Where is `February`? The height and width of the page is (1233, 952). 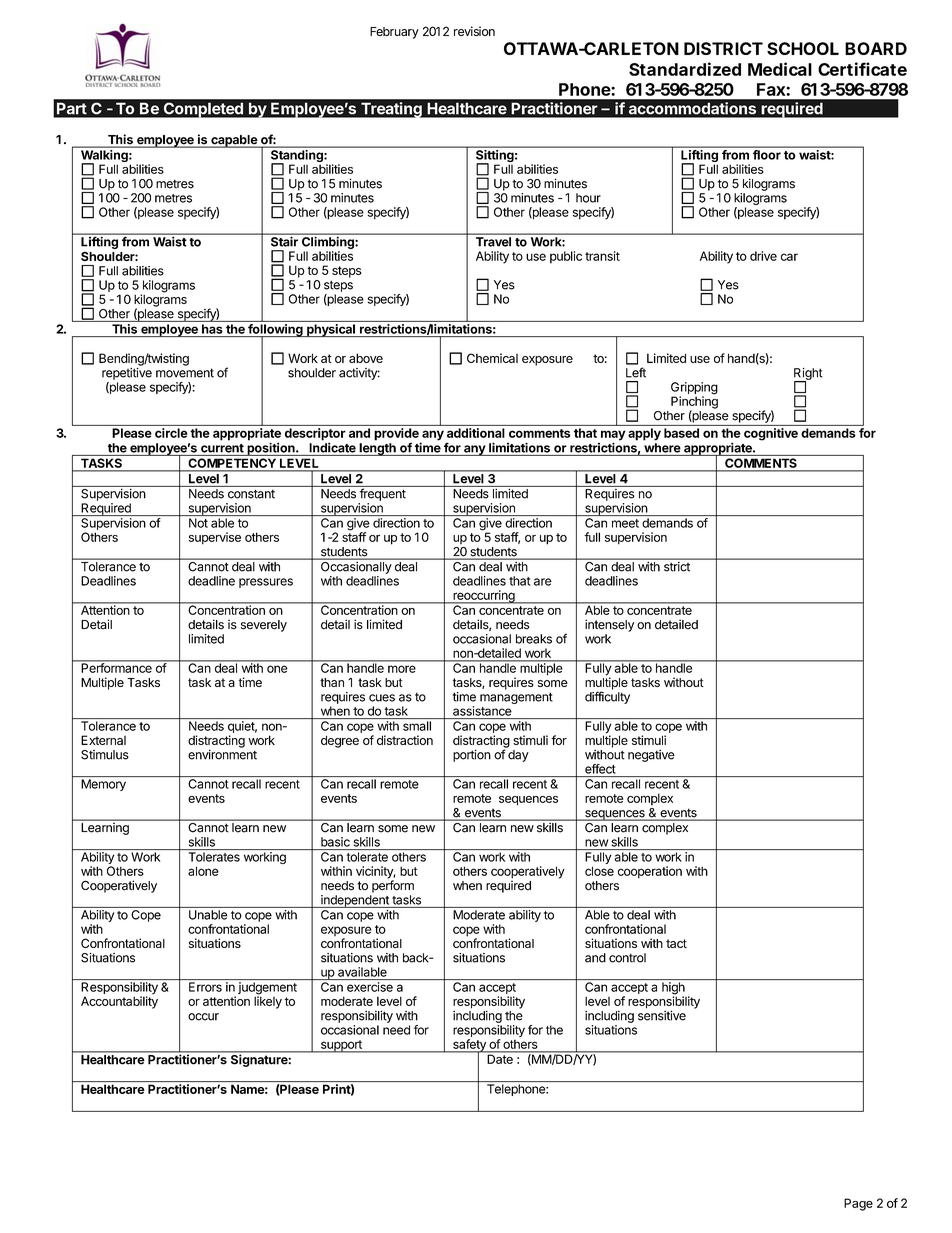
February is located at coordinates (394, 33).
